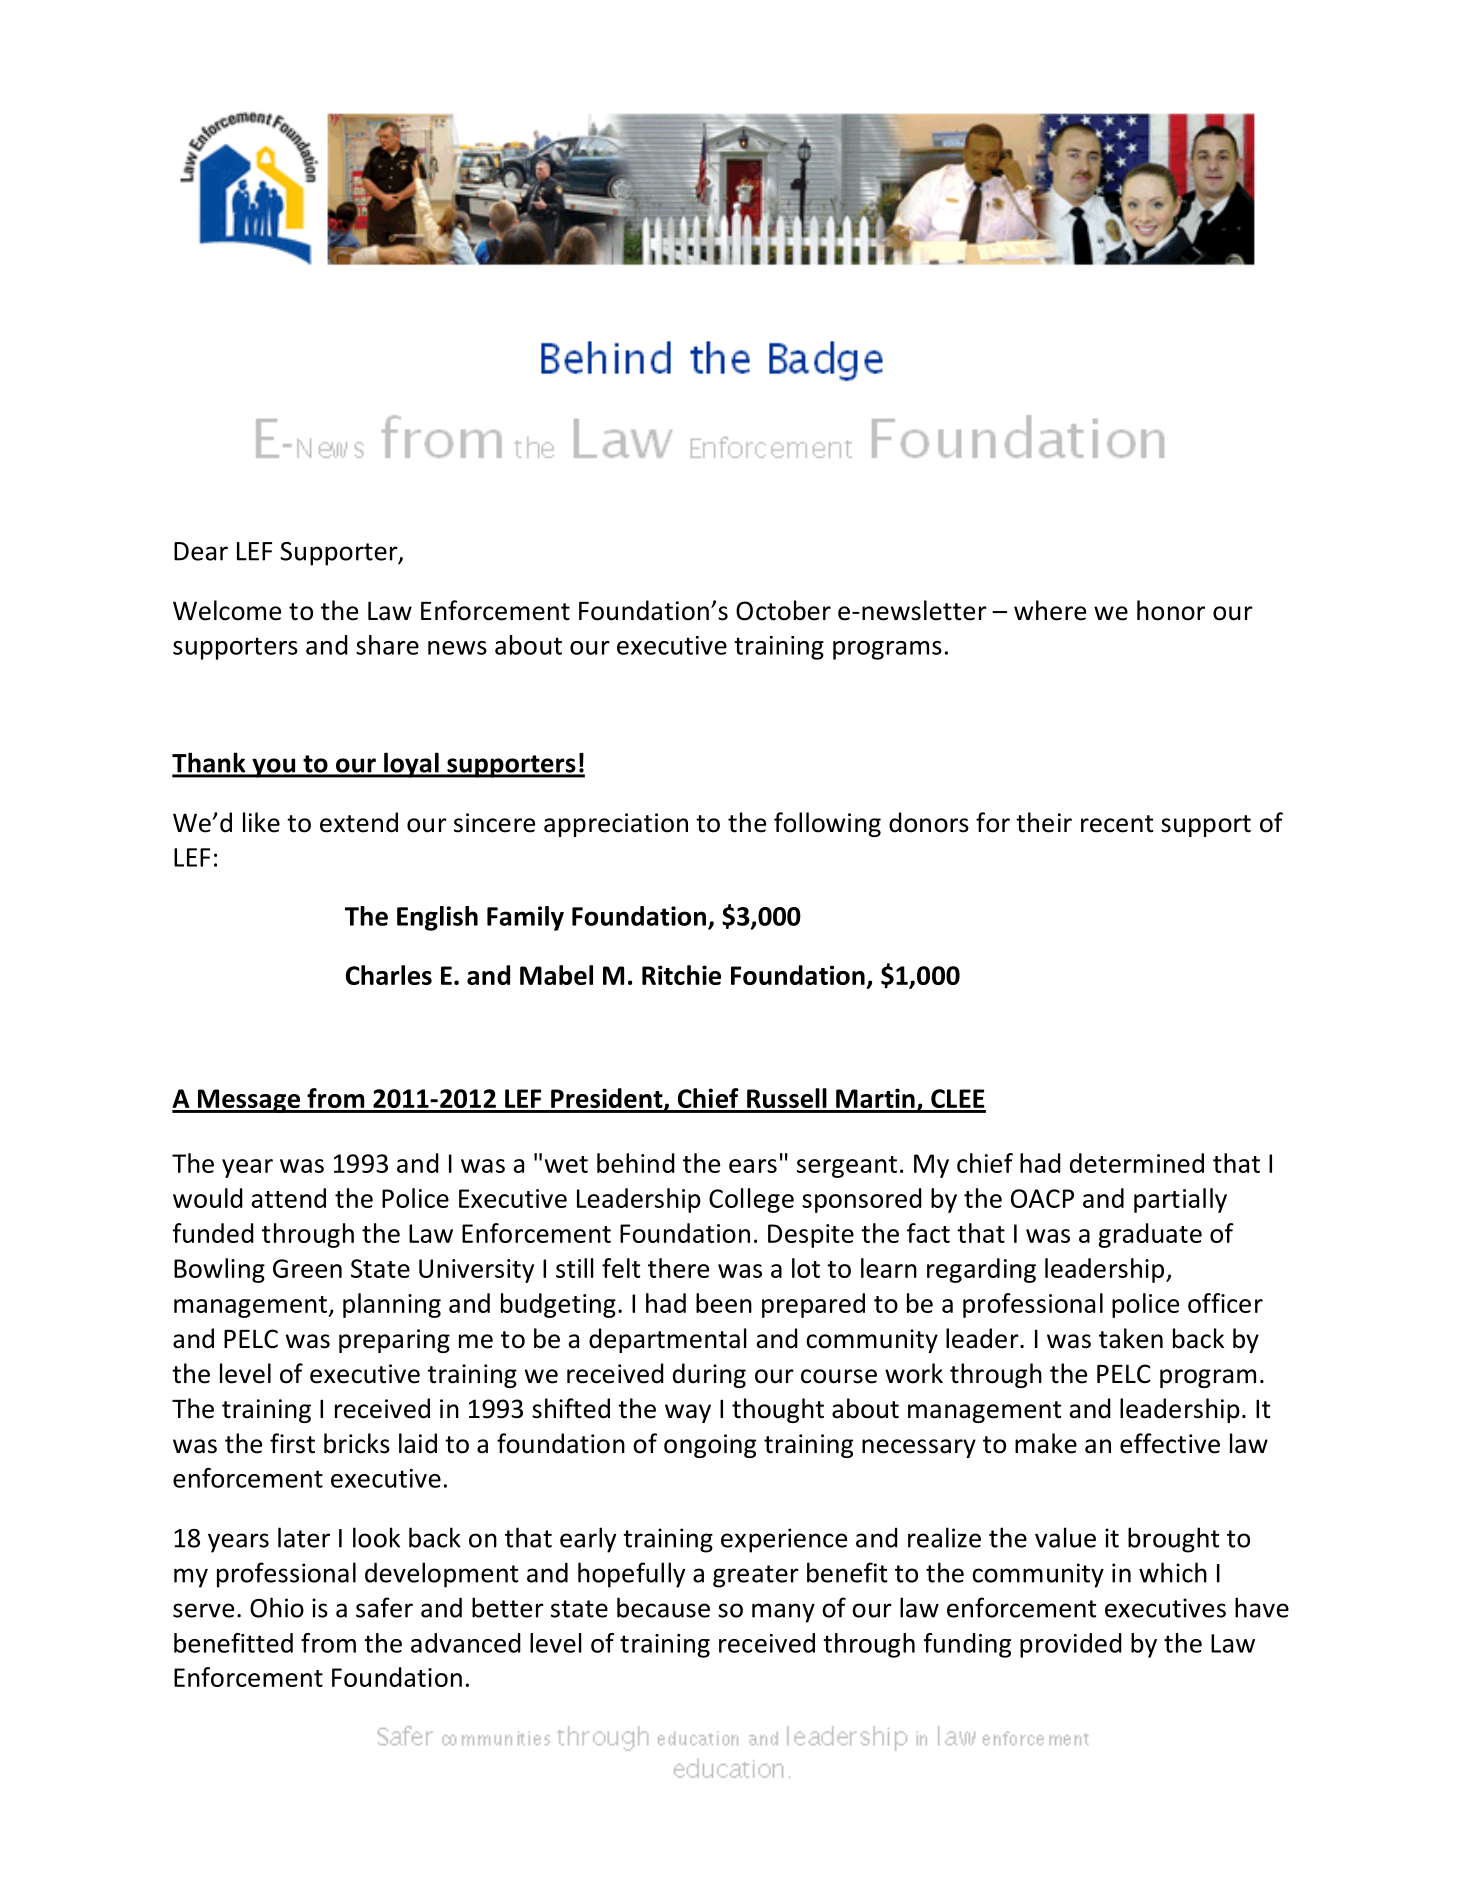  I want to click on graduate, so click(1150, 1235).
